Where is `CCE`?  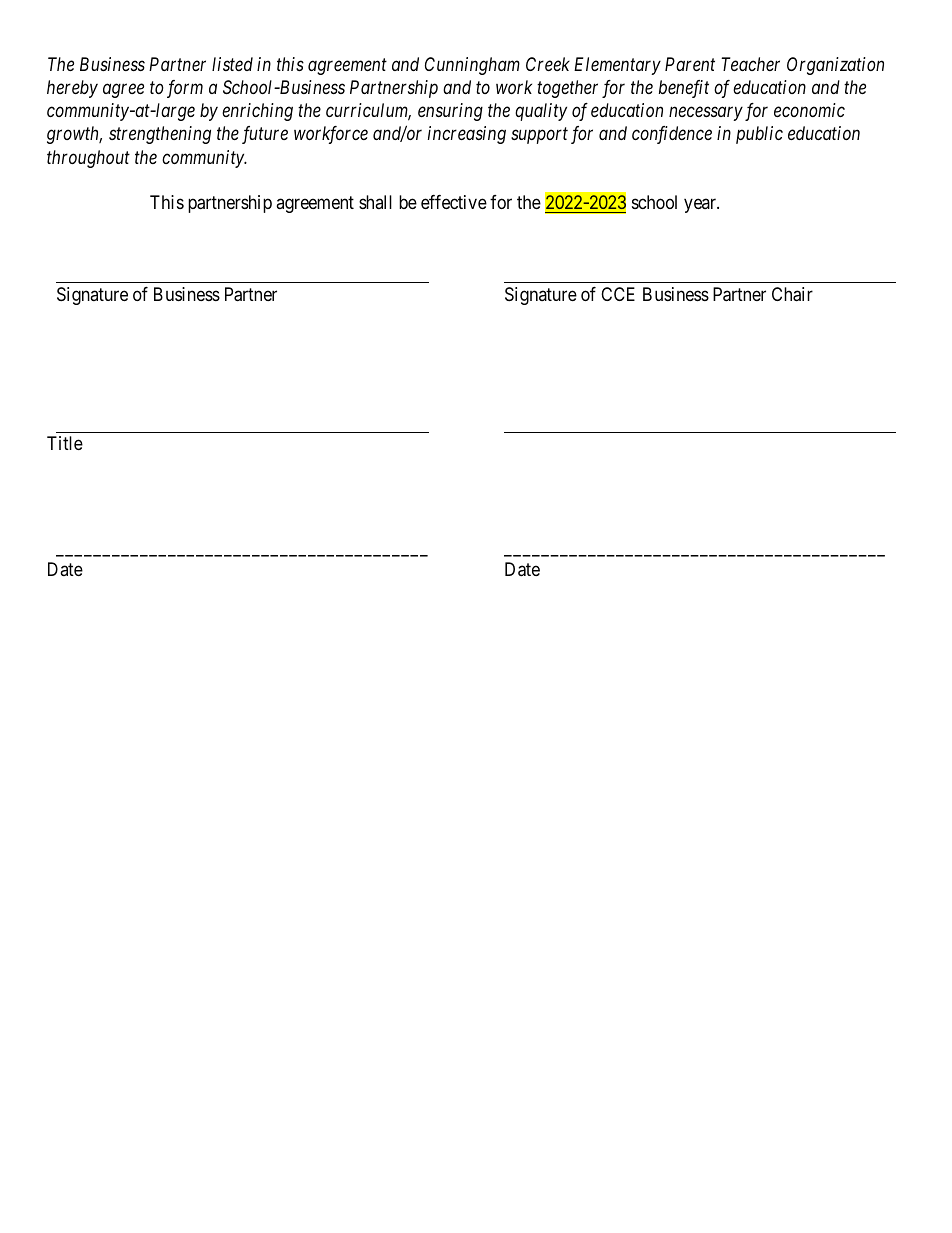
CCE is located at coordinates (618, 294).
